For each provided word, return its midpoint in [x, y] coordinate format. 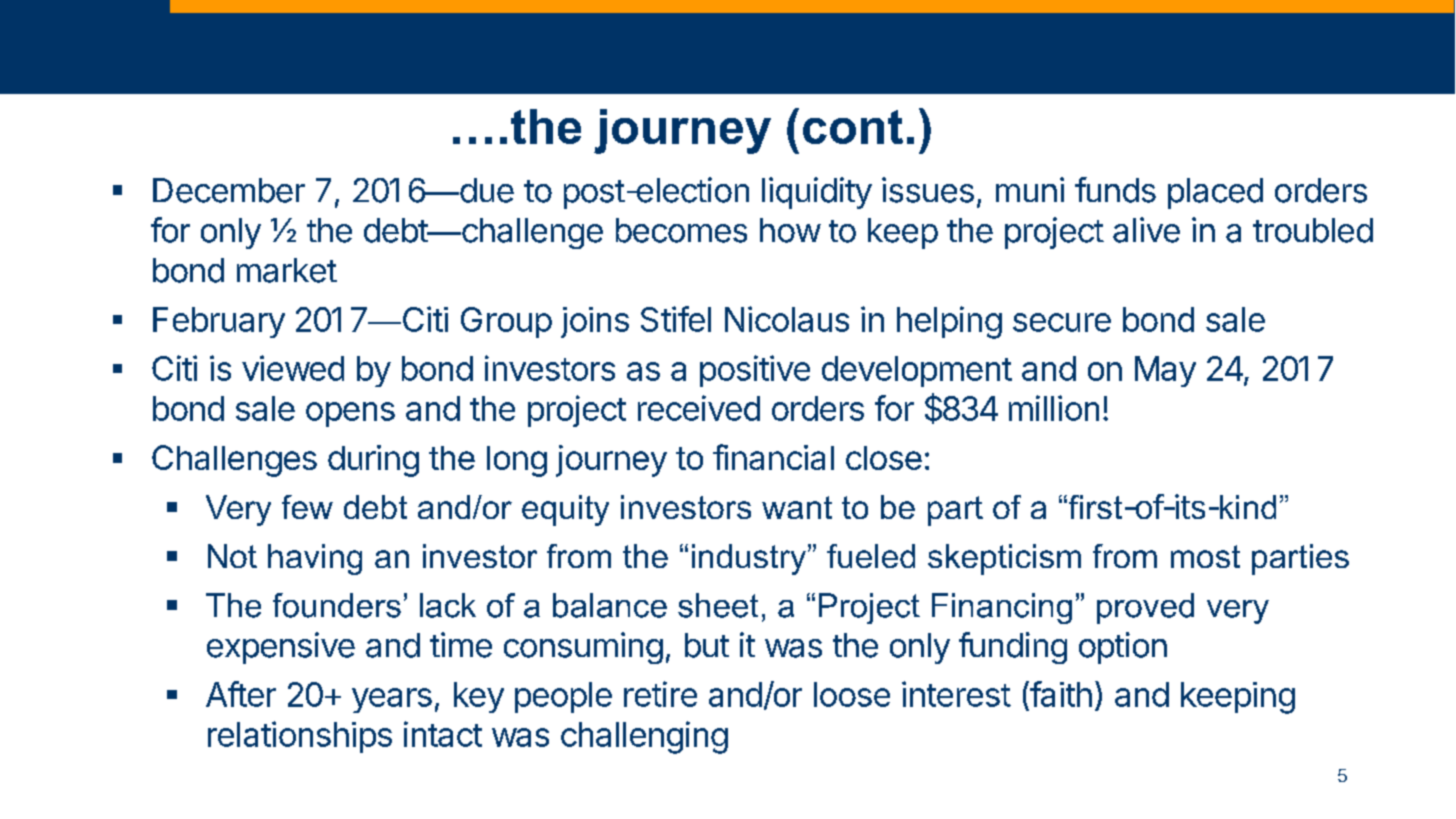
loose [852, 694]
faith [1060, 694]
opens [350, 414]
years [392, 700]
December [229, 190]
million [1054, 408]
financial [773, 457]
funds [1115, 190]
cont [853, 127]
